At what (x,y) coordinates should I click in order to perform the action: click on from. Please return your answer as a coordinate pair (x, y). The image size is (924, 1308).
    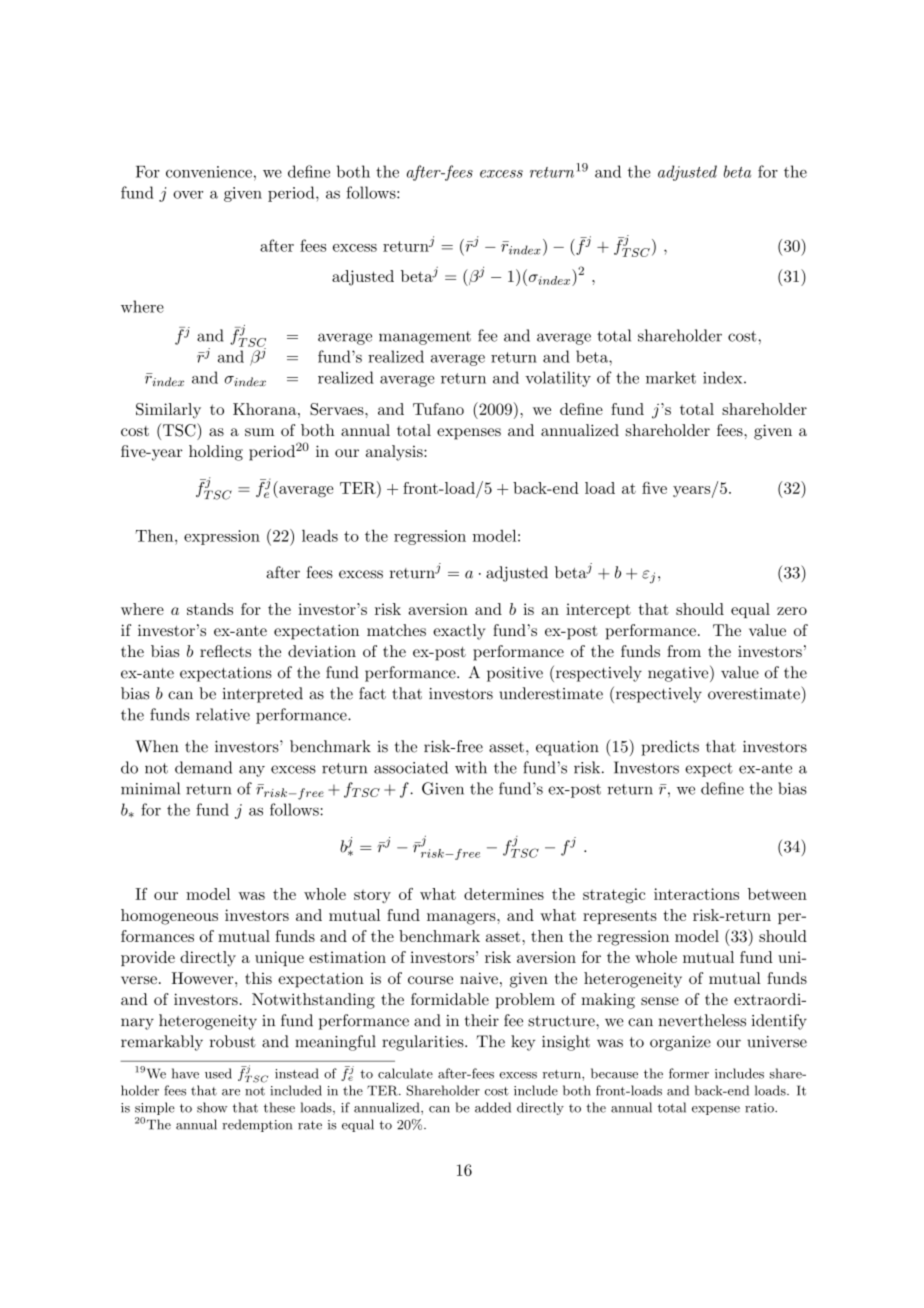
    Looking at the image, I should click on (684, 651).
